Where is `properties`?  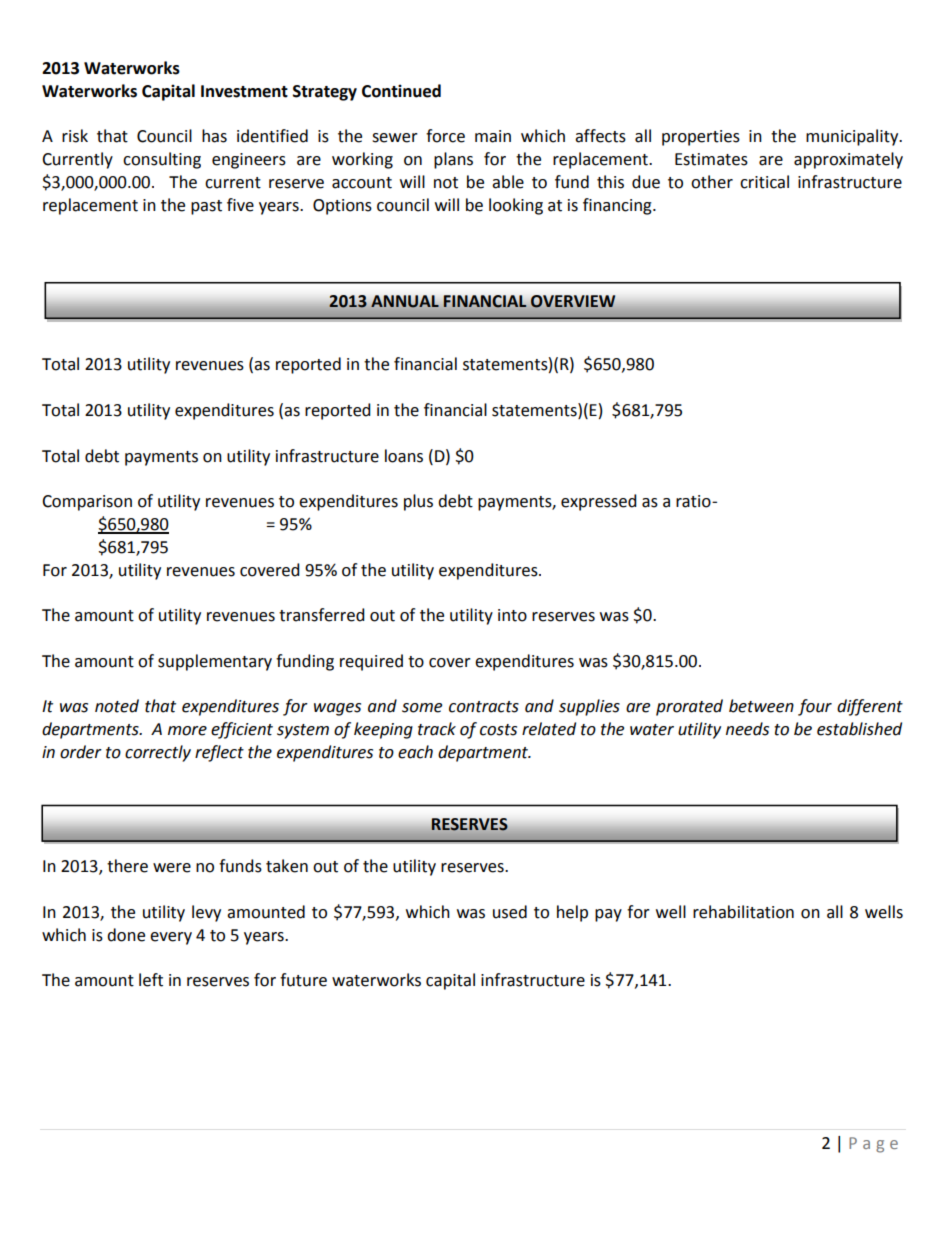
properties is located at coordinates (701, 138).
